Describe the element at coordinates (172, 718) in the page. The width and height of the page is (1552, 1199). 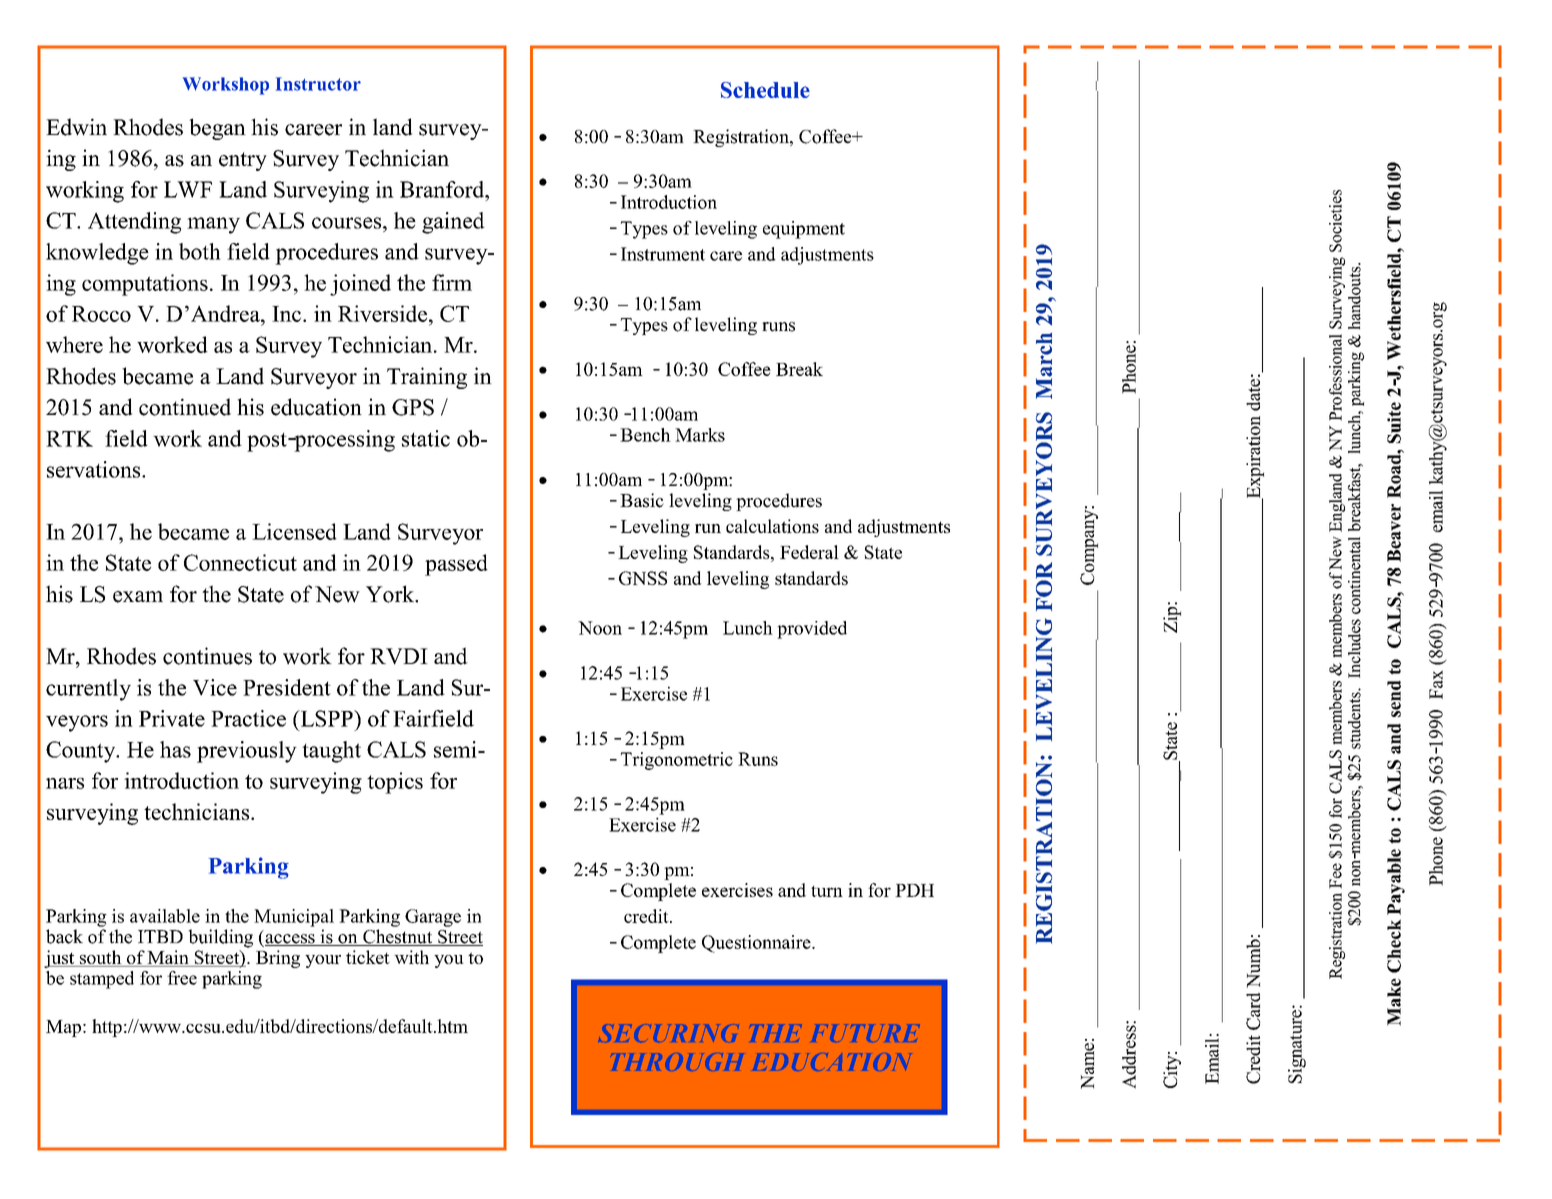
I see `Private` at that location.
